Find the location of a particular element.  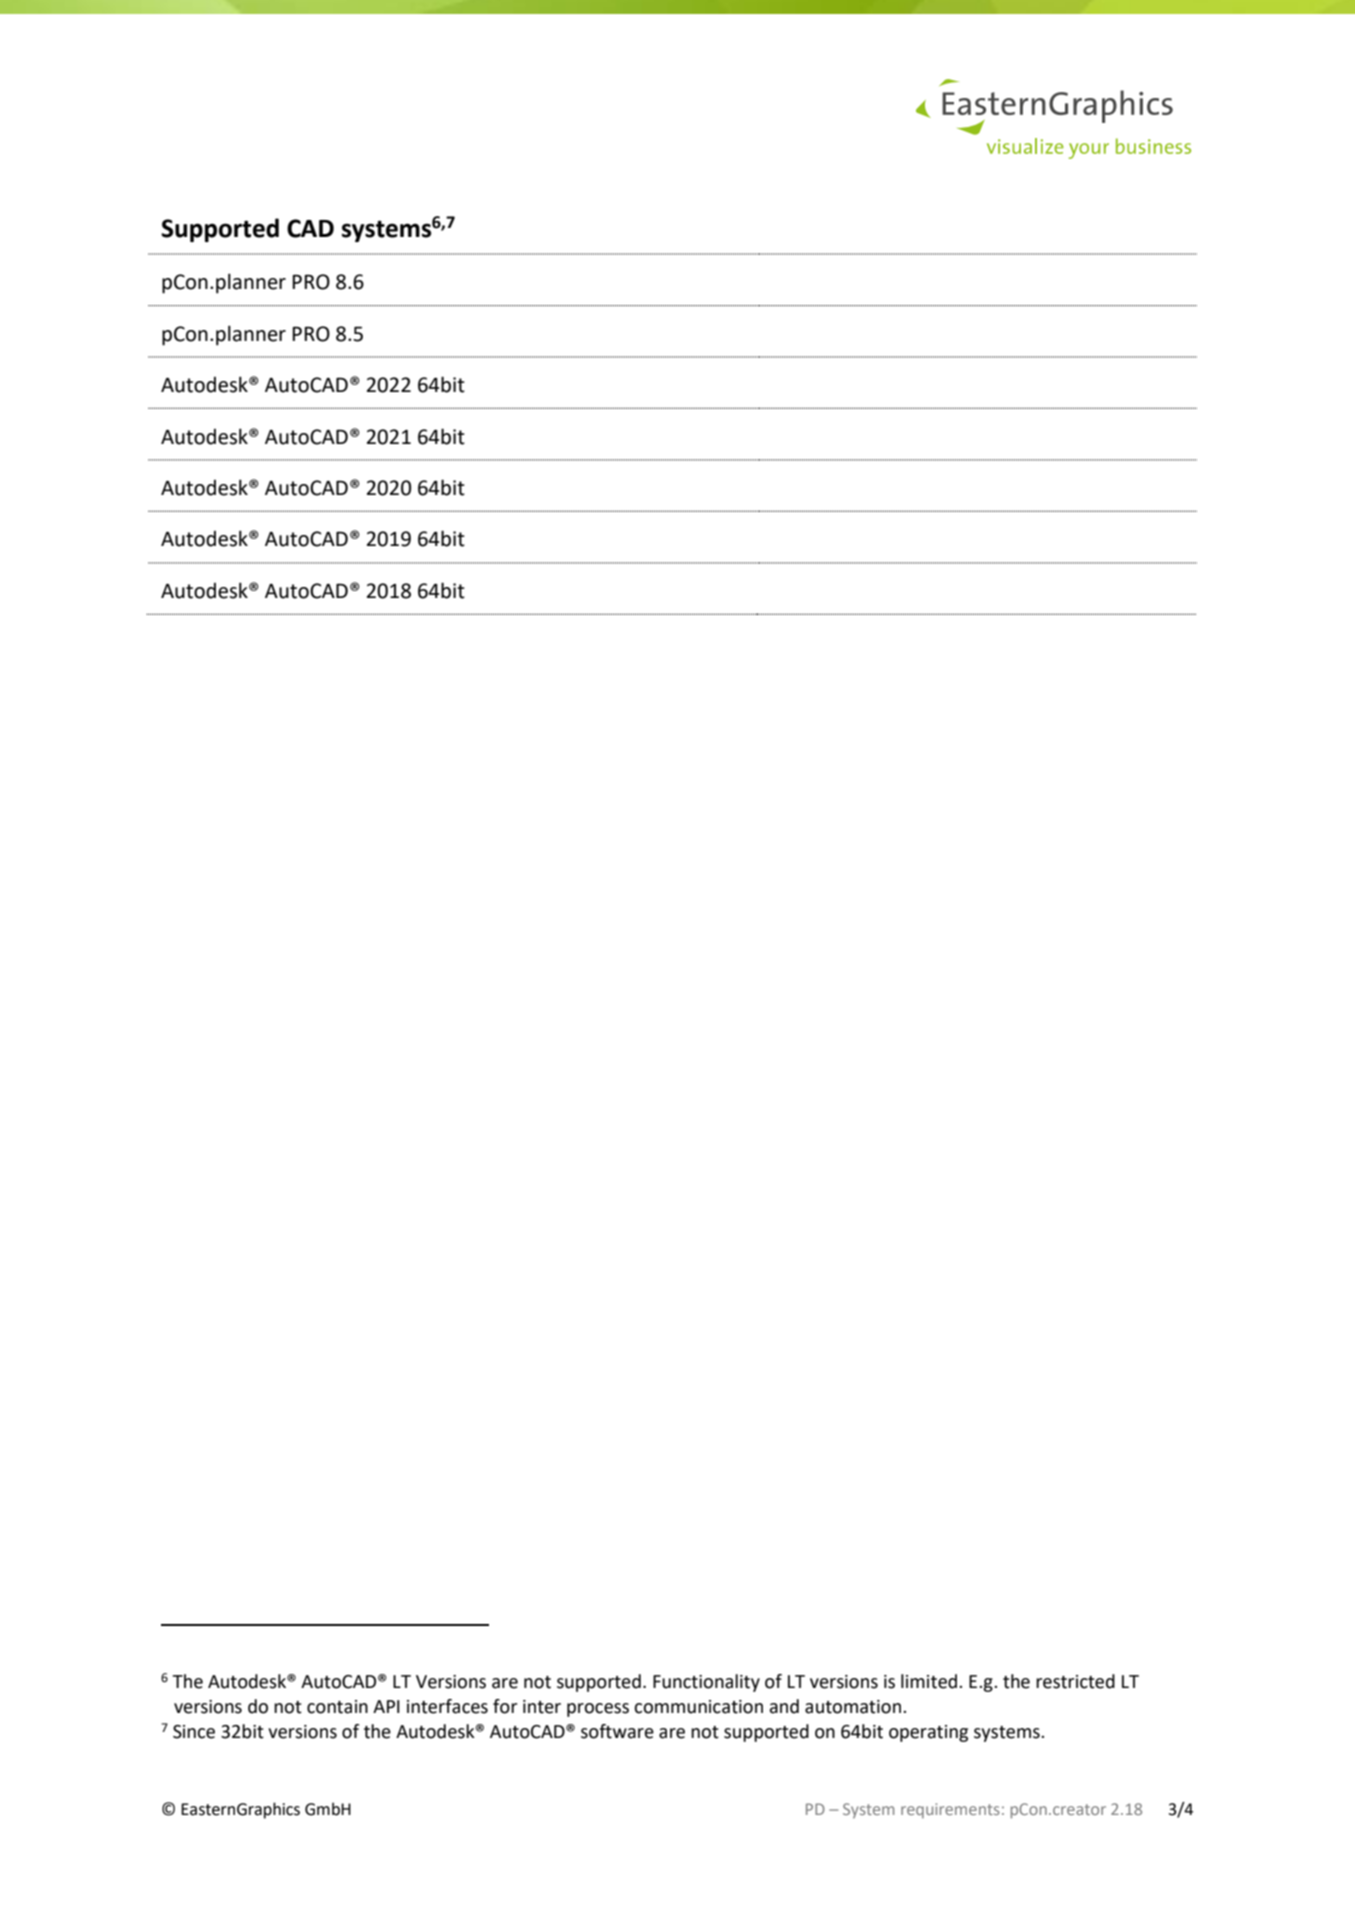

contain is located at coordinates (337, 1707).
